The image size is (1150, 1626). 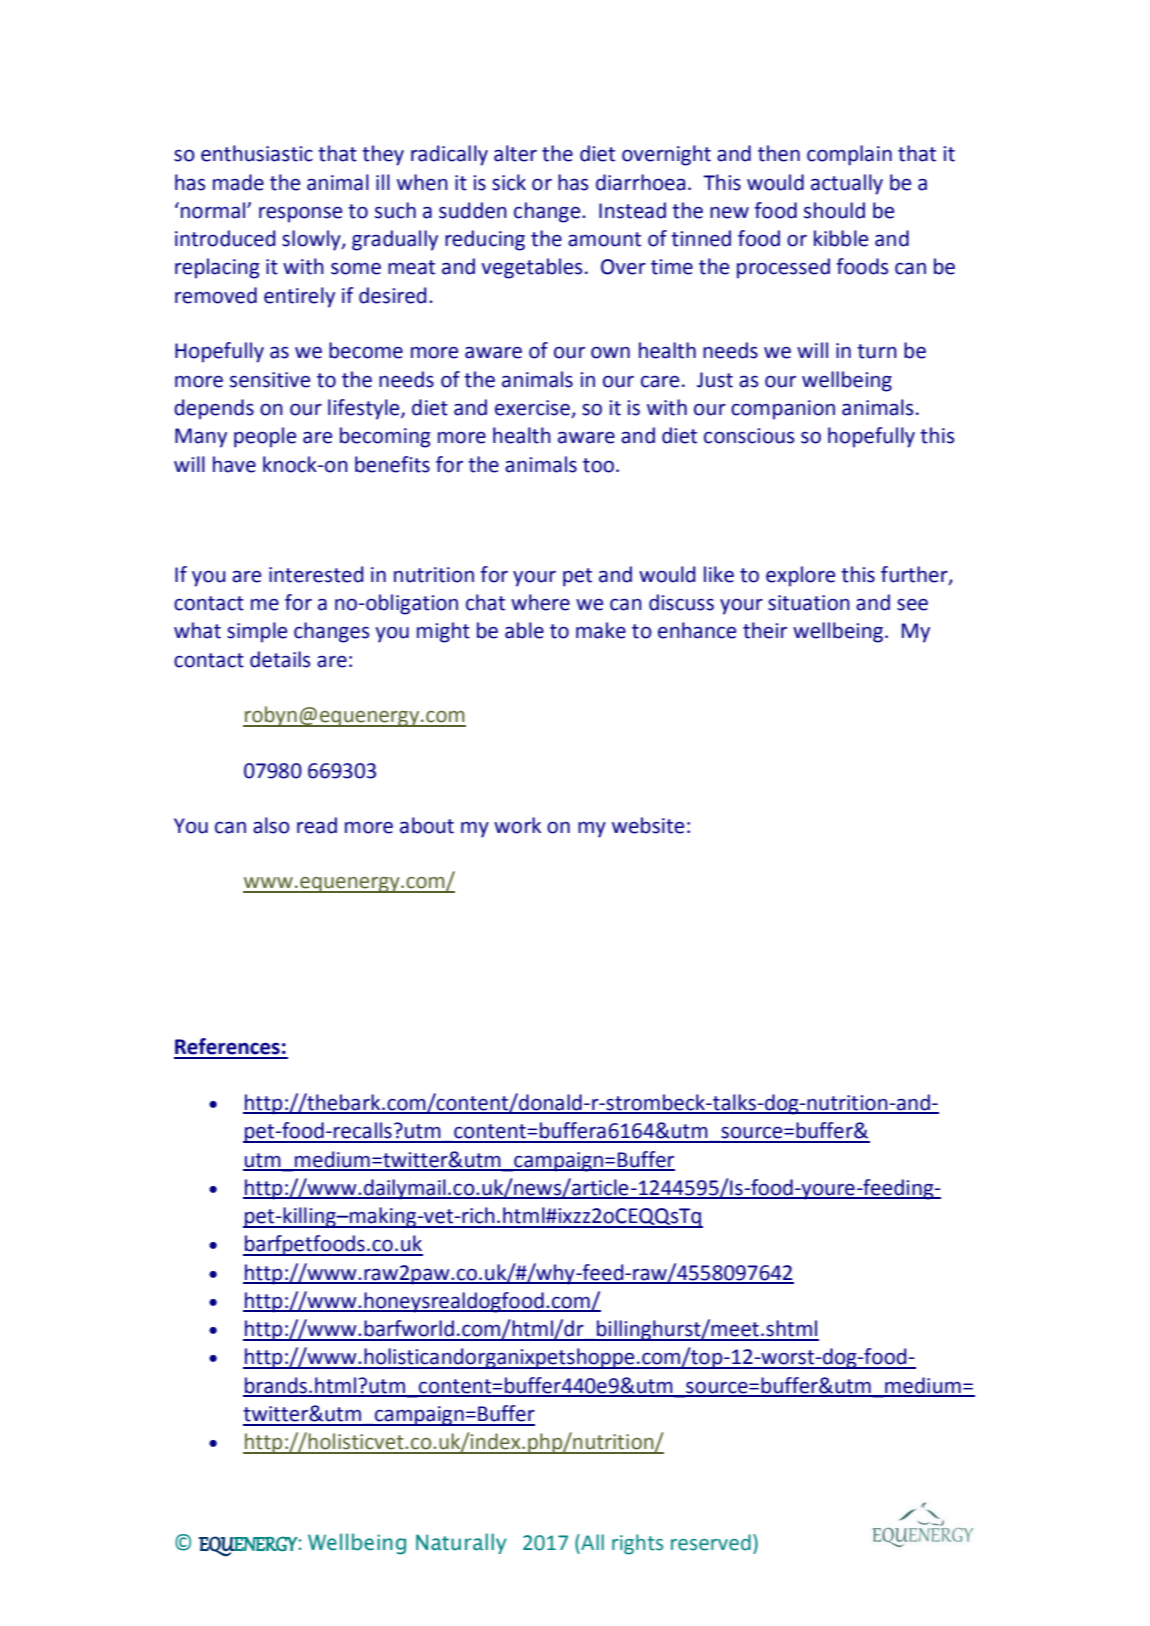 What do you see at coordinates (271, 825) in the screenshot?
I see `also` at bounding box center [271, 825].
